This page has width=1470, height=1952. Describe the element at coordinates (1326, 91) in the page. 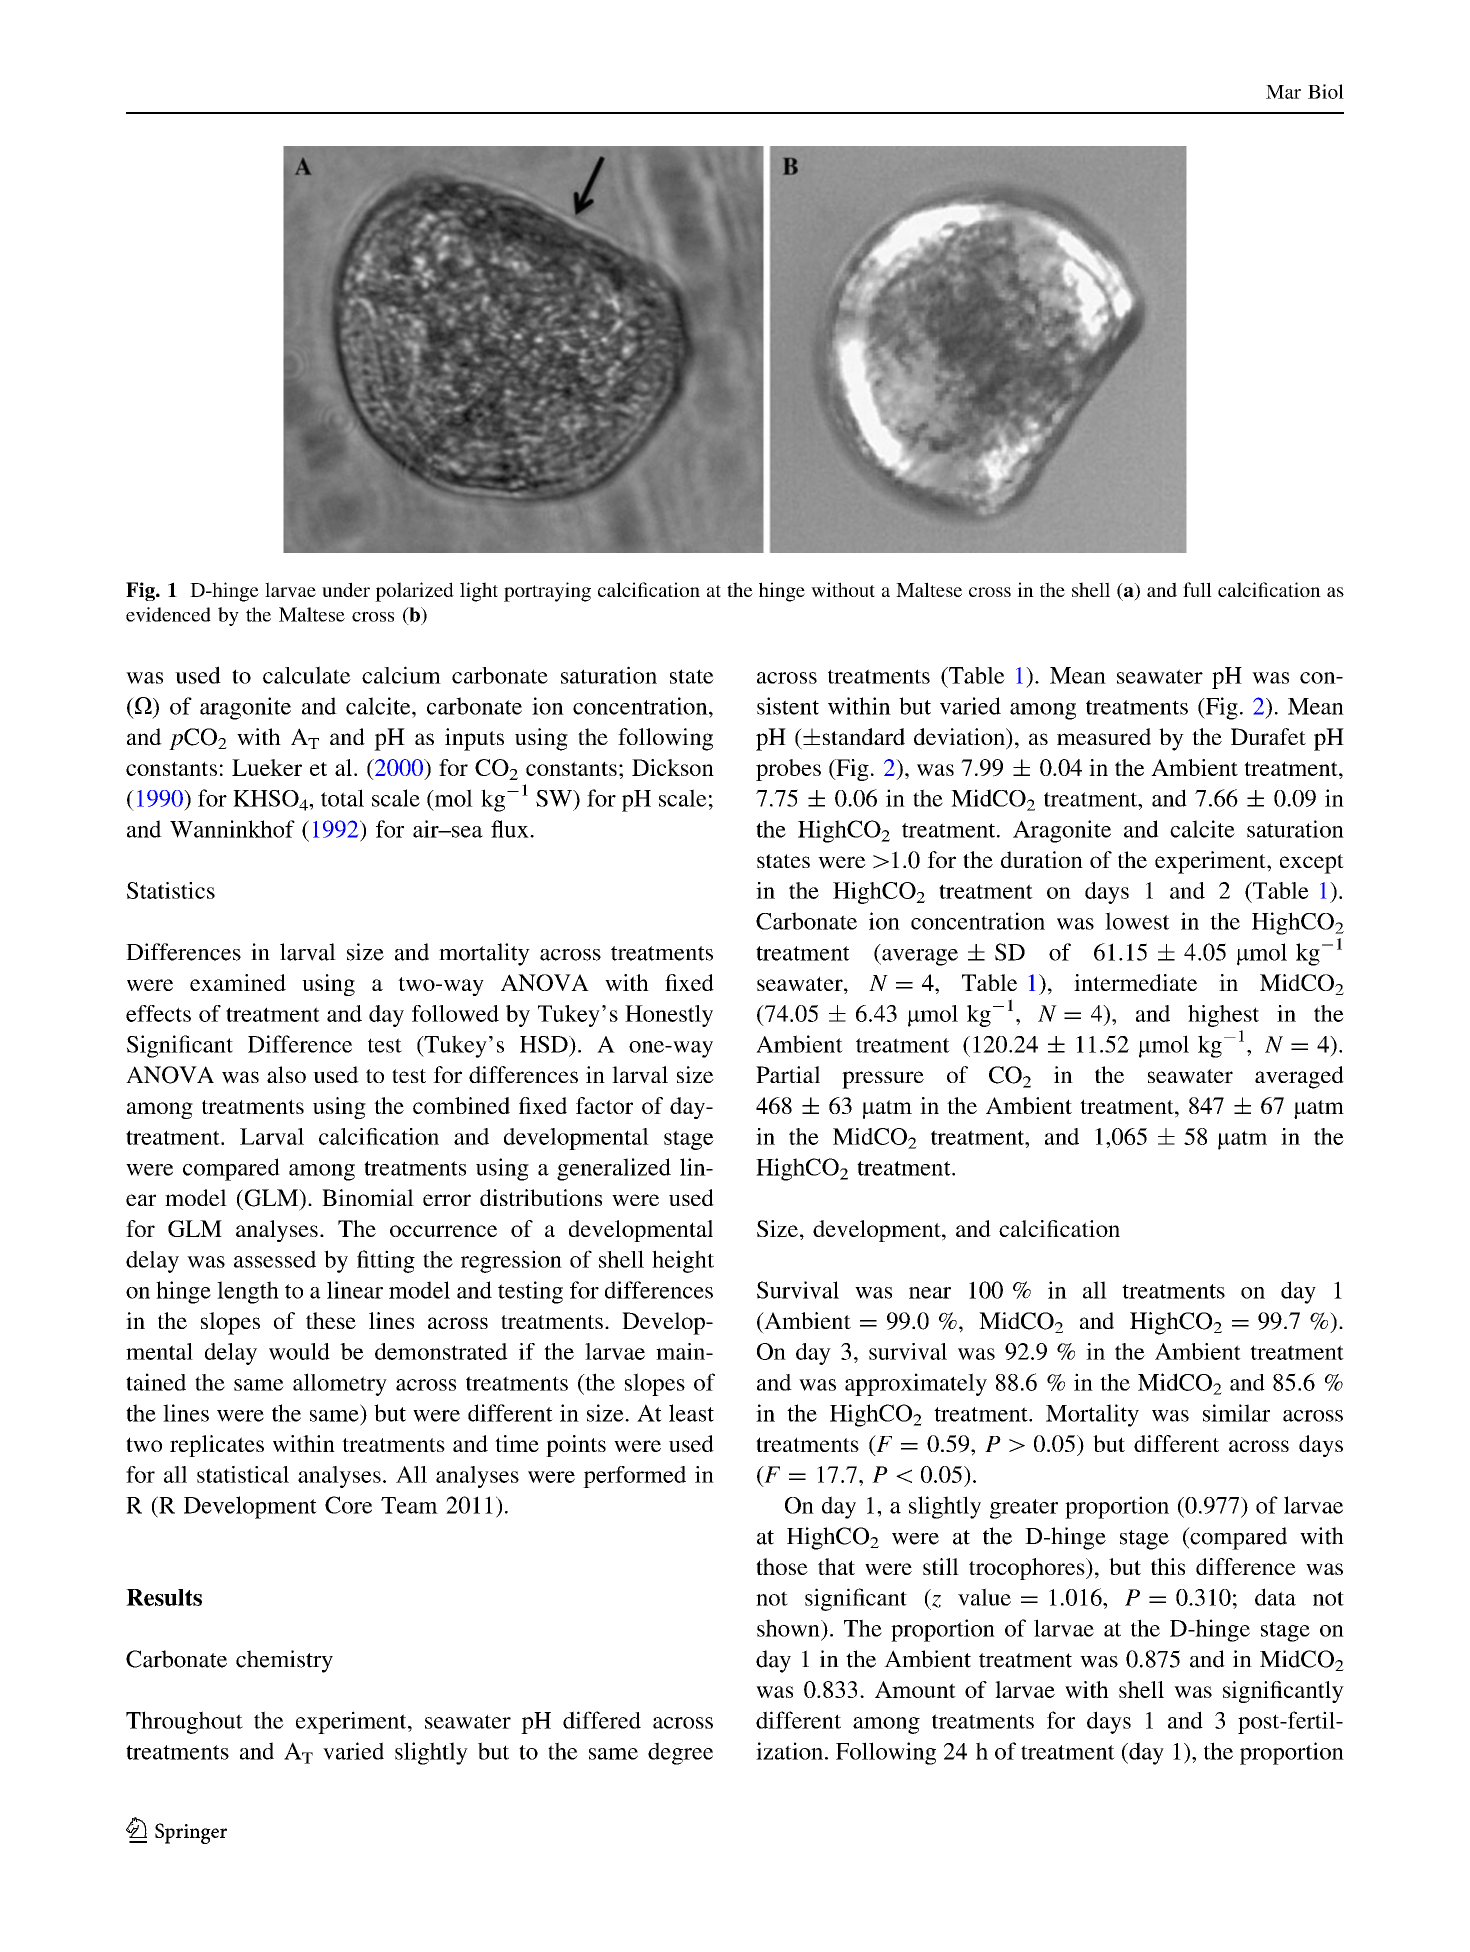

I see `Biol` at that location.
